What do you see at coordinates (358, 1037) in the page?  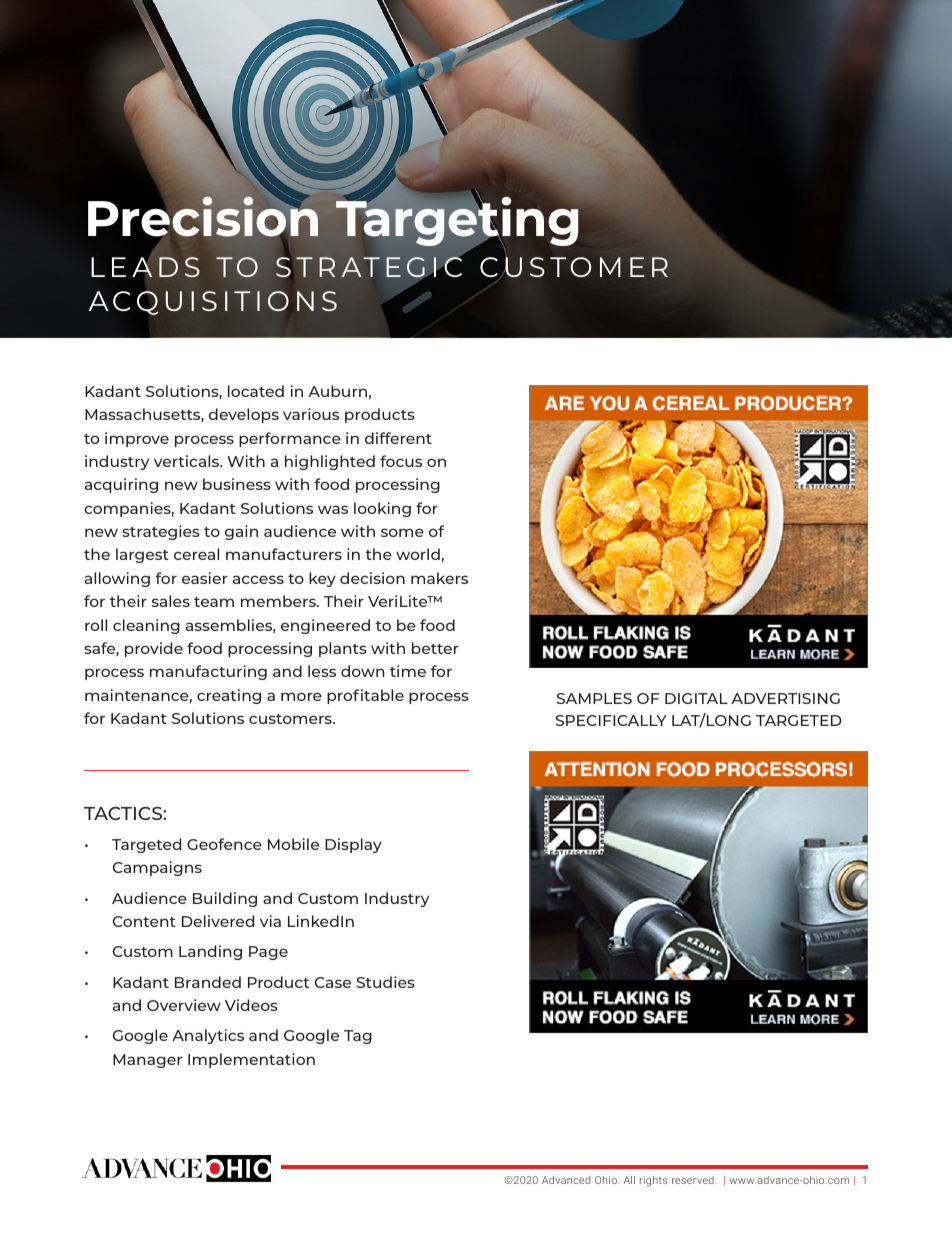 I see `Tag` at bounding box center [358, 1037].
